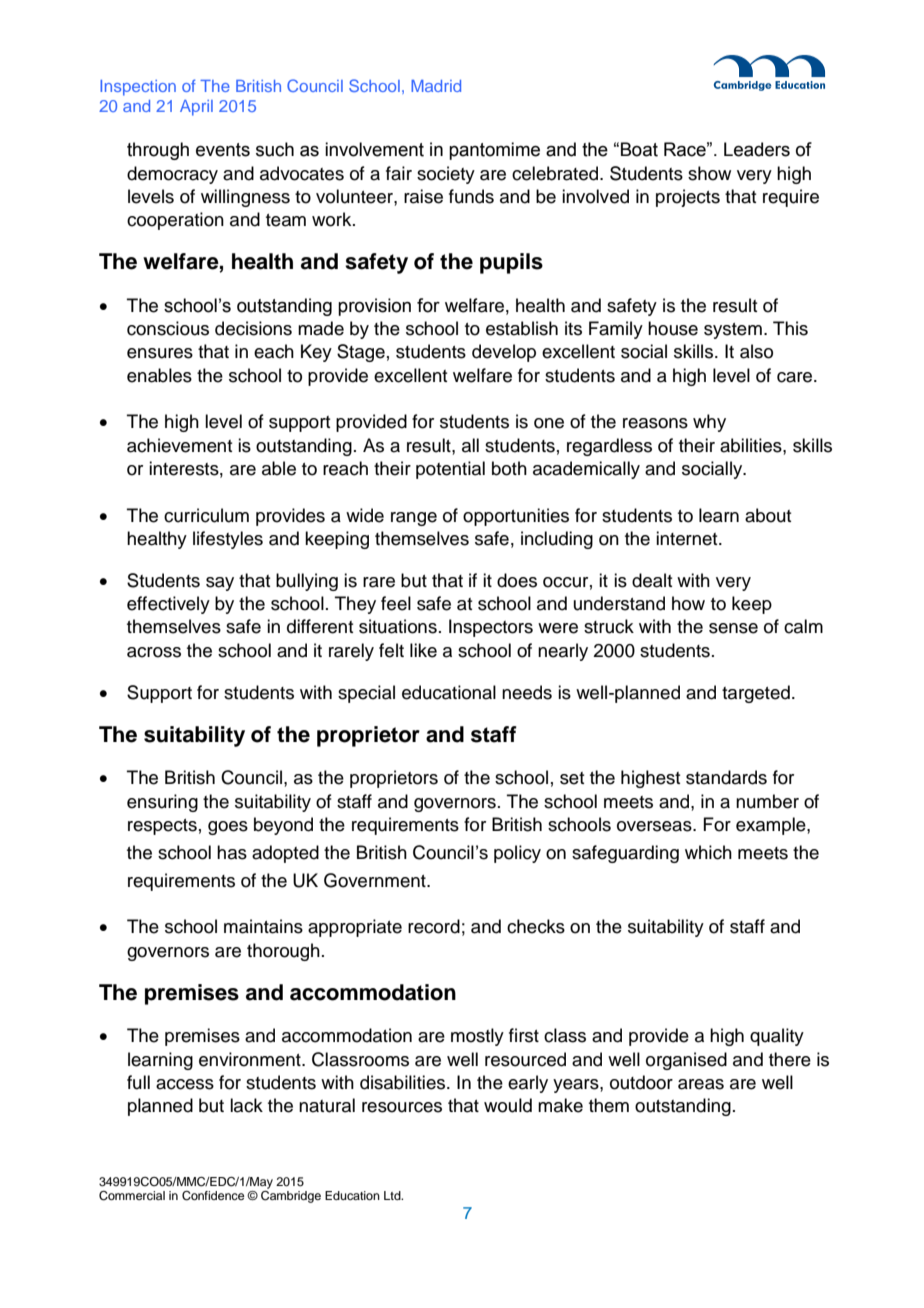 The image size is (924, 1308). What do you see at coordinates (777, 1037) in the document?
I see `quality` at bounding box center [777, 1037].
